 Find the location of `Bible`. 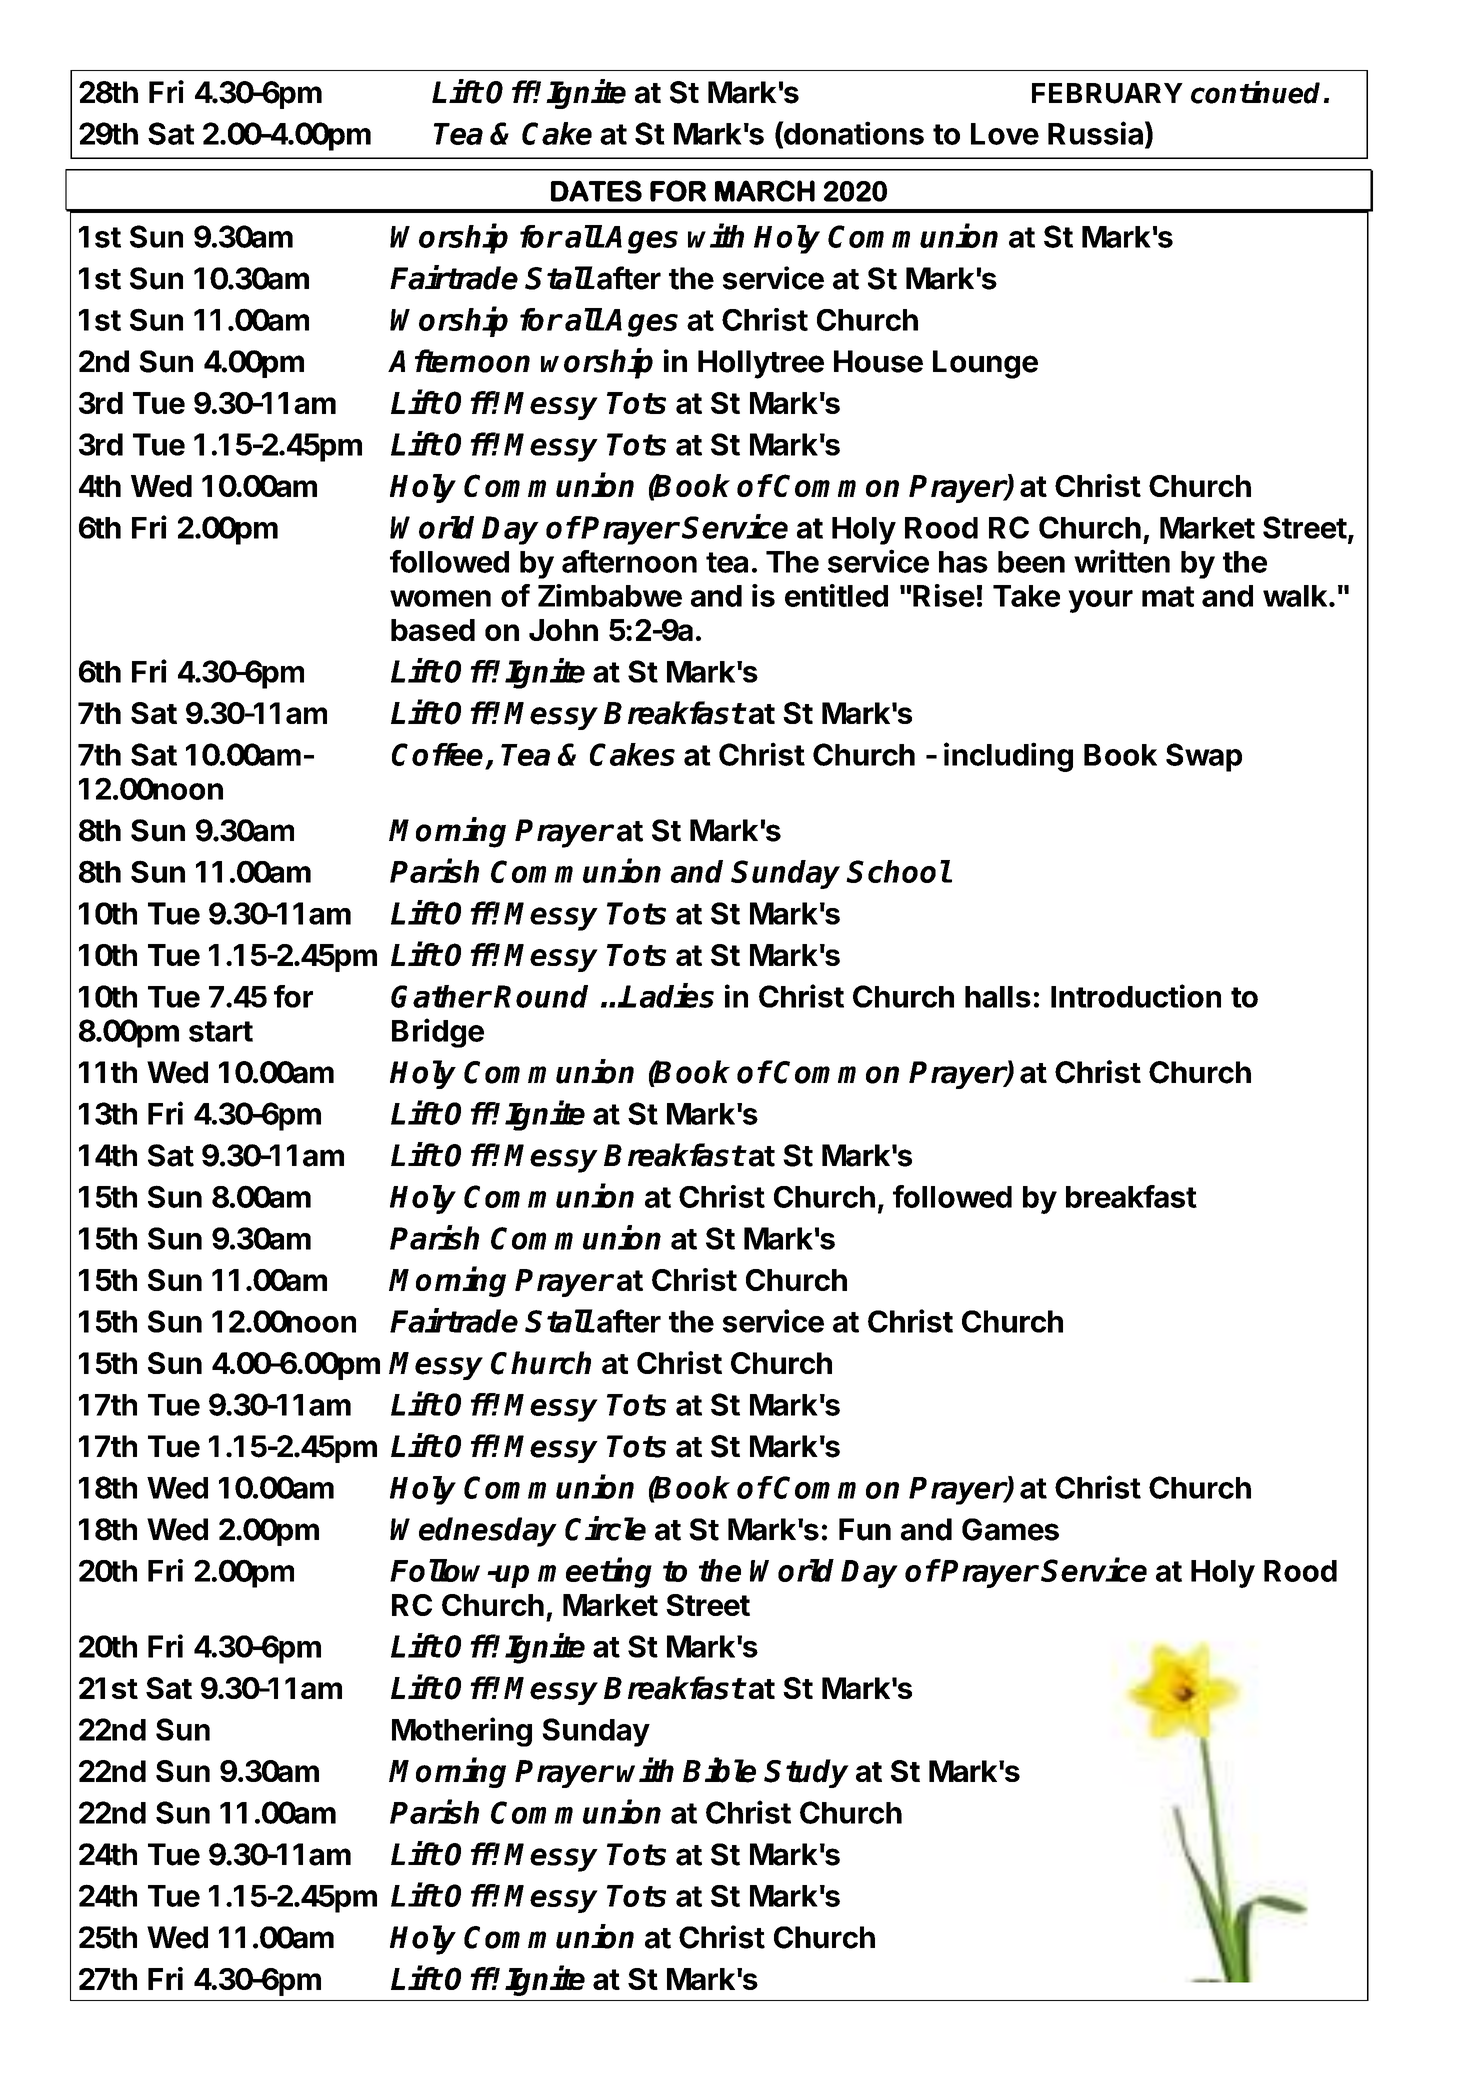

Bible is located at coordinates (719, 1770).
